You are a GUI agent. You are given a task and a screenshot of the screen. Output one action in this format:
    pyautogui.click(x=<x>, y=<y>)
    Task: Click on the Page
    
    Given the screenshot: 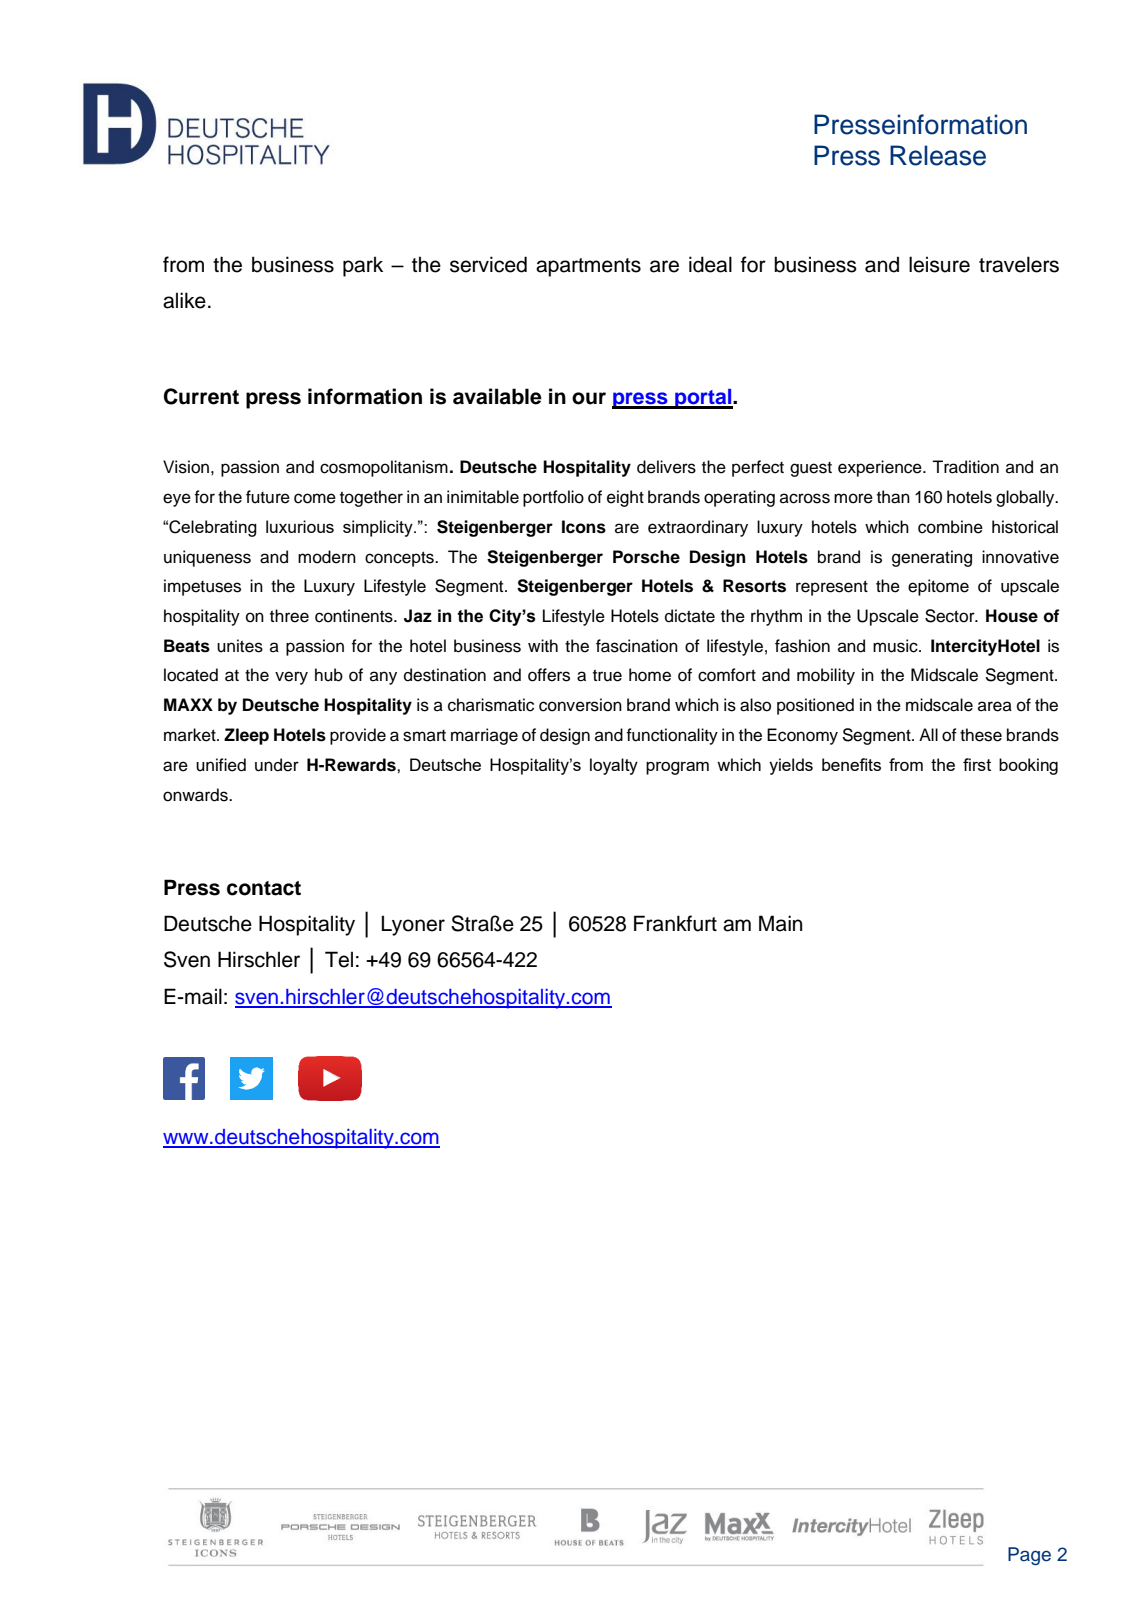 What is the action you would take?
    pyautogui.click(x=1029, y=1556)
